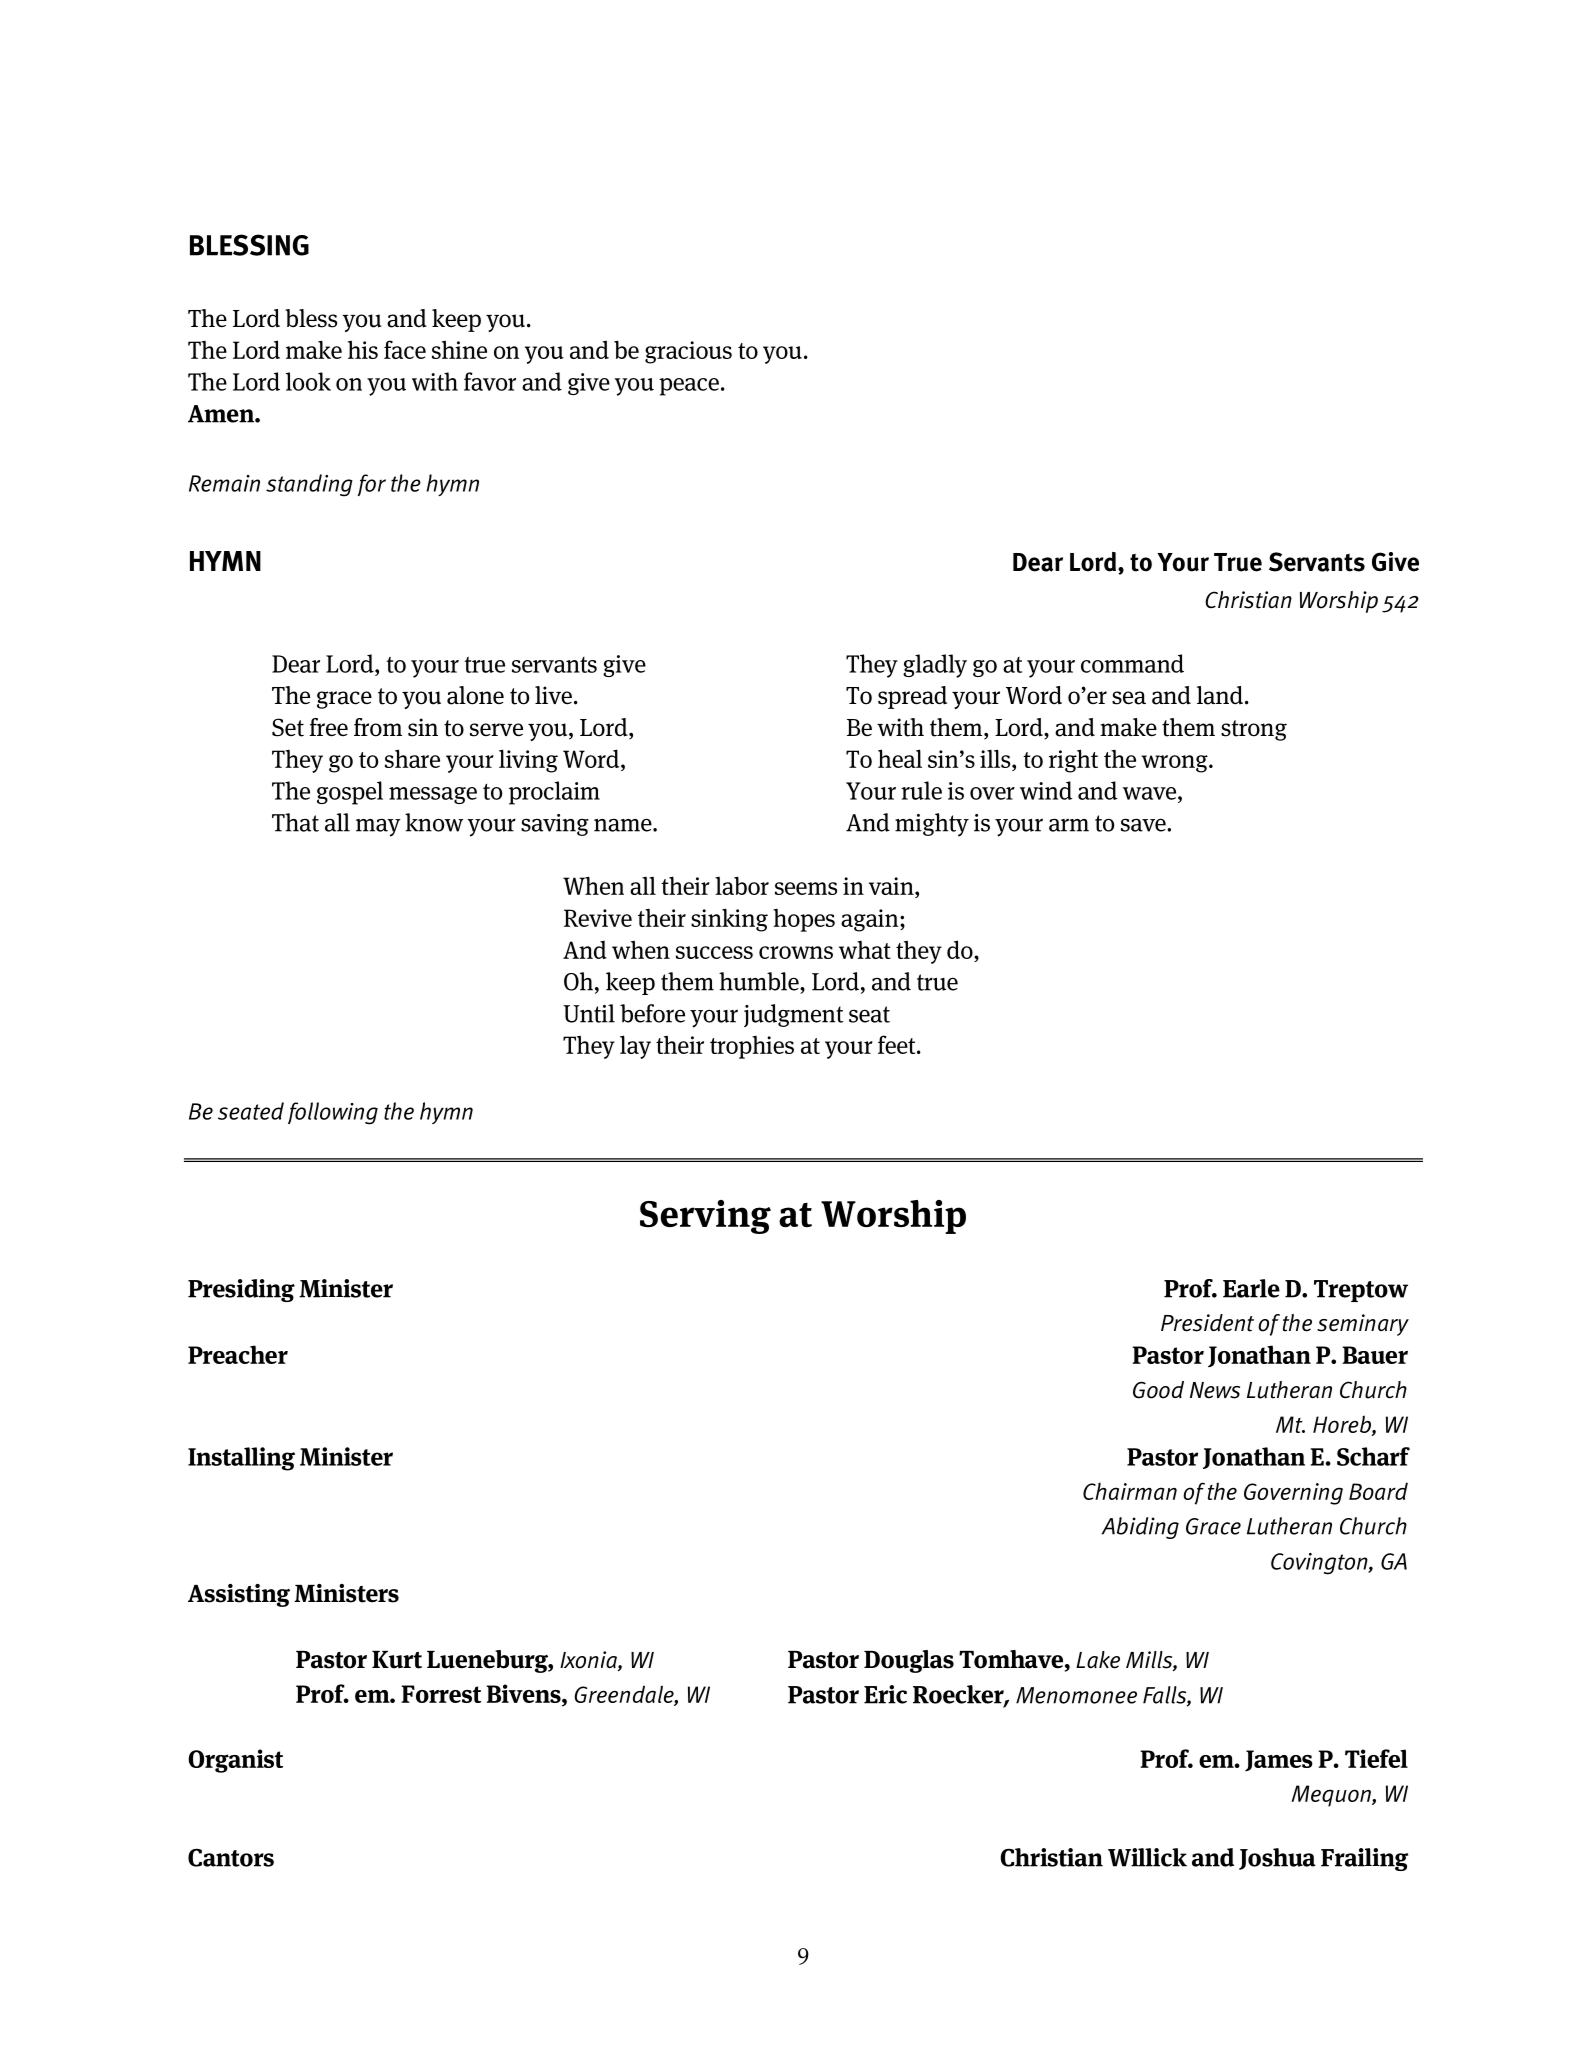 Image resolution: width=1595 pixels, height=2065 pixels. Describe the element at coordinates (885, 1694) in the screenshot. I see `Eric` at that location.
